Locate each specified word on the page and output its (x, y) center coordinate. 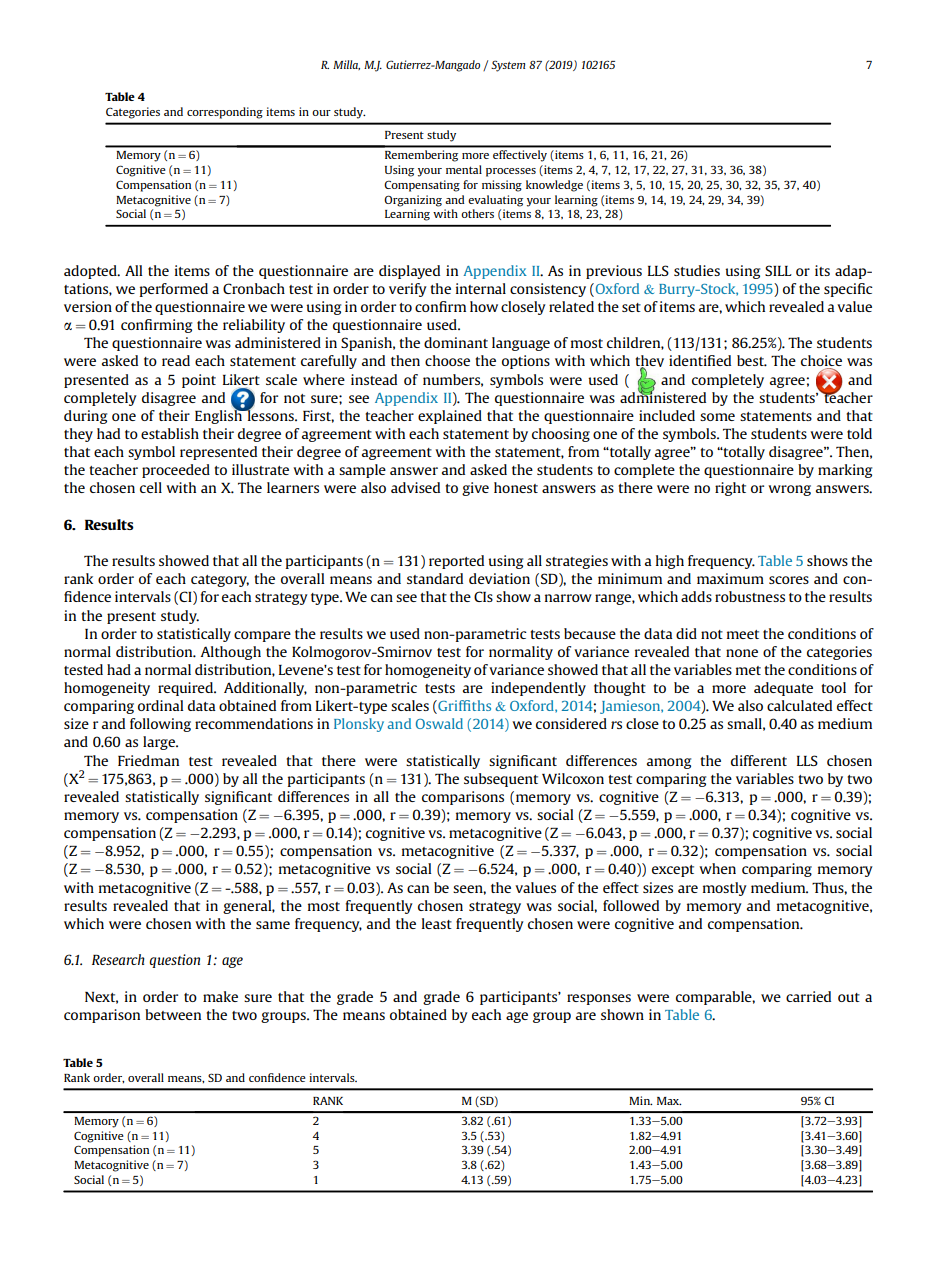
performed (174, 290)
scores (789, 580)
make (220, 996)
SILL (778, 270)
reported (456, 562)
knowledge (554, 186)
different (759, 760)
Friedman (148, 760)
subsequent (501, 780)
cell (151, 487)
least (437, 923)
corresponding (225, 113)
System (508, 66)
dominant (456, 342)
